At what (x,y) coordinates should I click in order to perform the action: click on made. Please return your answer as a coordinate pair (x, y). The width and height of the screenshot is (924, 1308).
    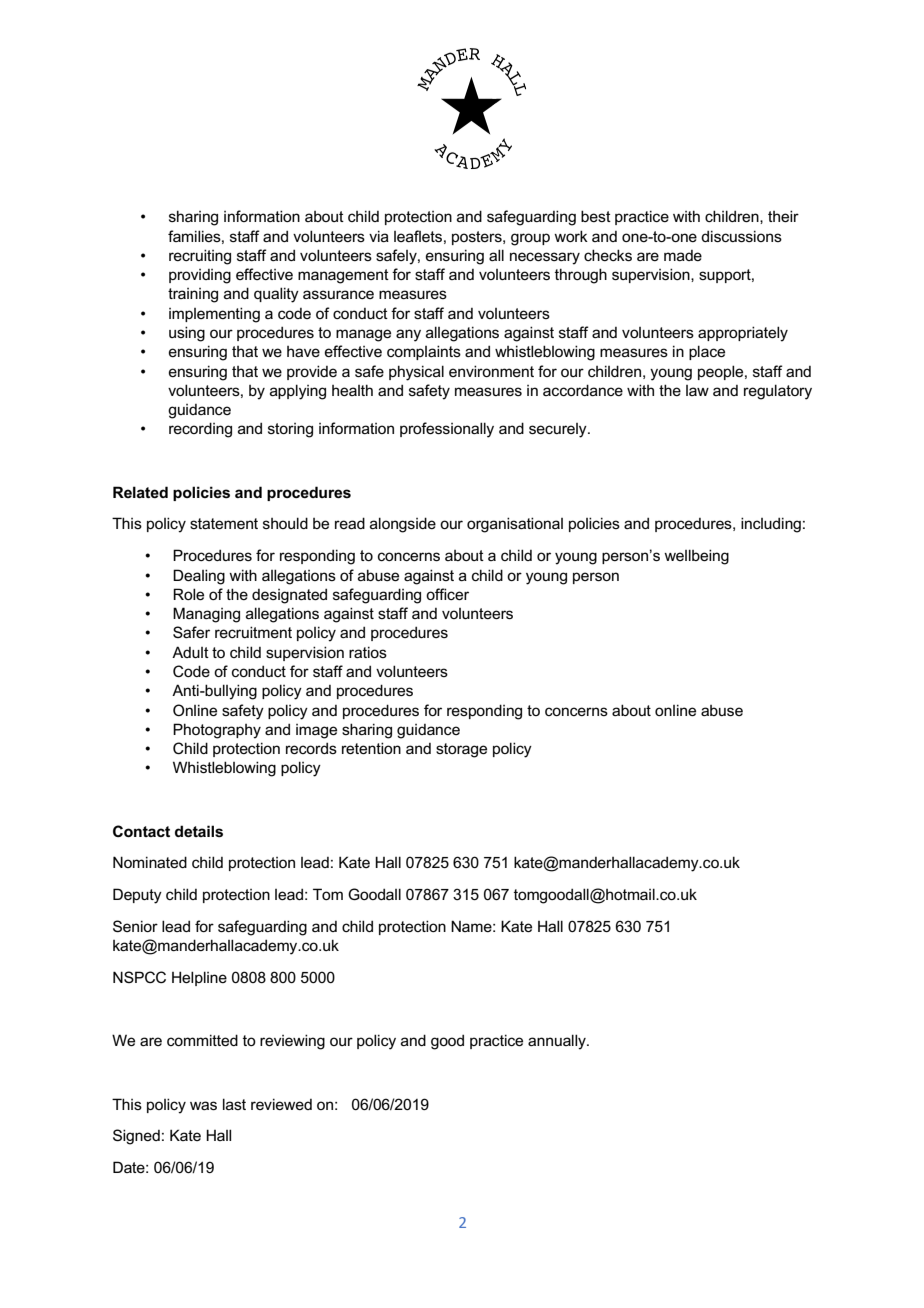
    Looking at the image, I should click on (683, 255).
